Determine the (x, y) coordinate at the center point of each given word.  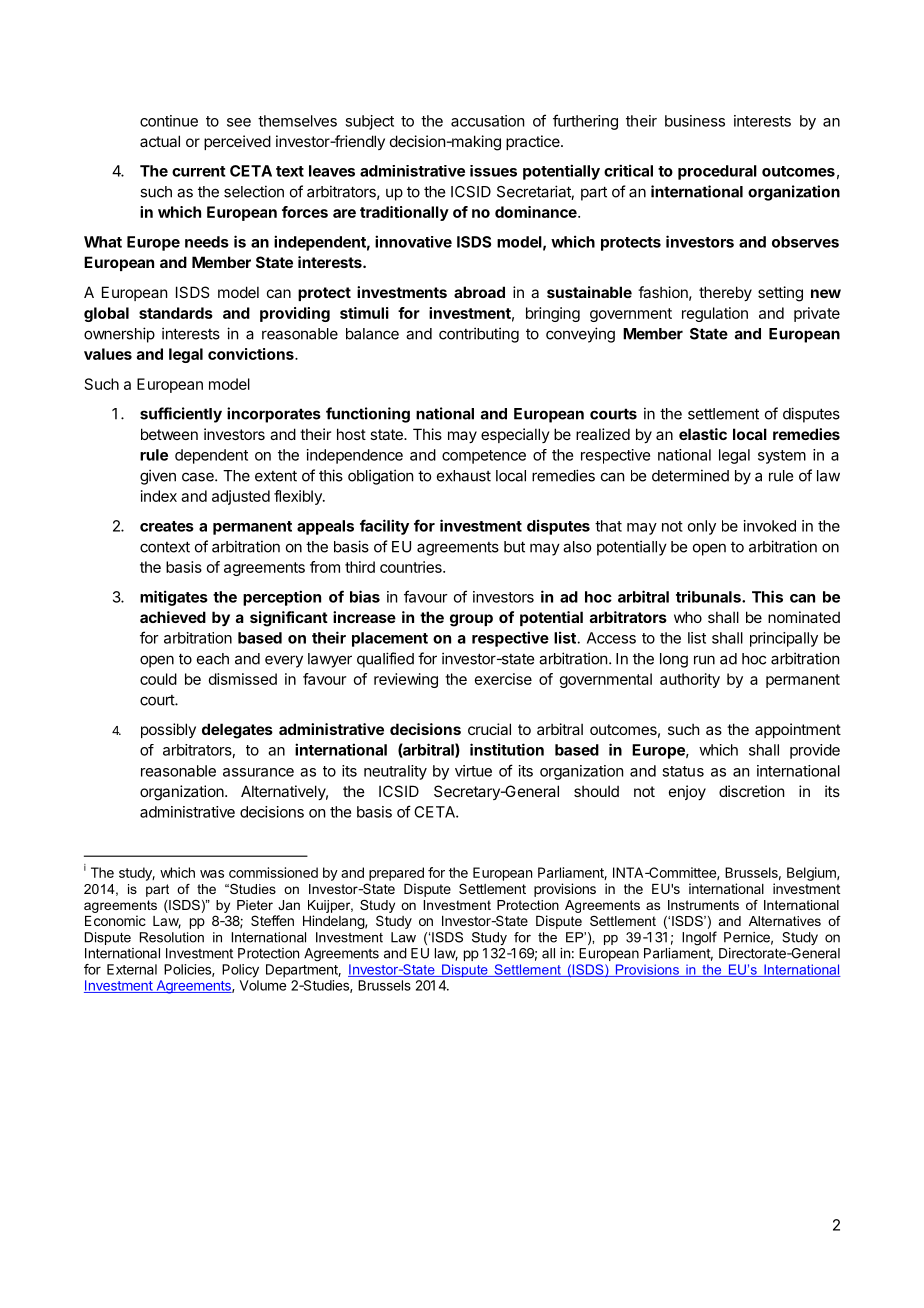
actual (160, 141)
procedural (717, 172)
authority (690, 680)
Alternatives (785, 921)
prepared (396, 874)
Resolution (172, 937)
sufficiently (181, 415)
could (158, 679)
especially (515, 435)
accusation (487, 121)
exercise (503, 679)
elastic (703, 434)
